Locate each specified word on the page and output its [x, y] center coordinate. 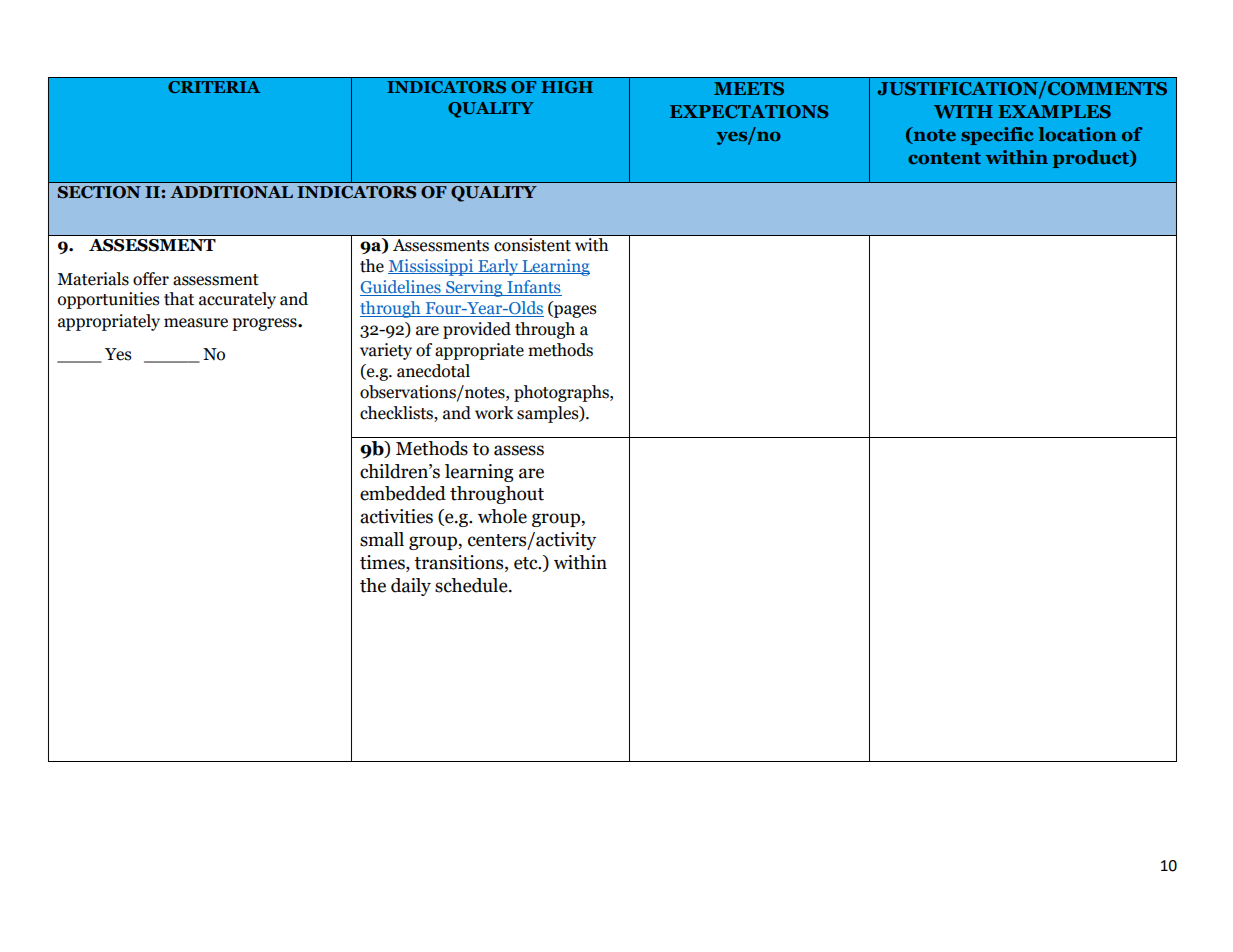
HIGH [567, 87]
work [494, 413]
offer [151, 279]
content [944, 158]
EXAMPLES [1054, 111]
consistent [532, 244]
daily [411, 587]
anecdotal [433, 371]
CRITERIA [214, 87]
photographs [562, 393]
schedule [472, 585]
